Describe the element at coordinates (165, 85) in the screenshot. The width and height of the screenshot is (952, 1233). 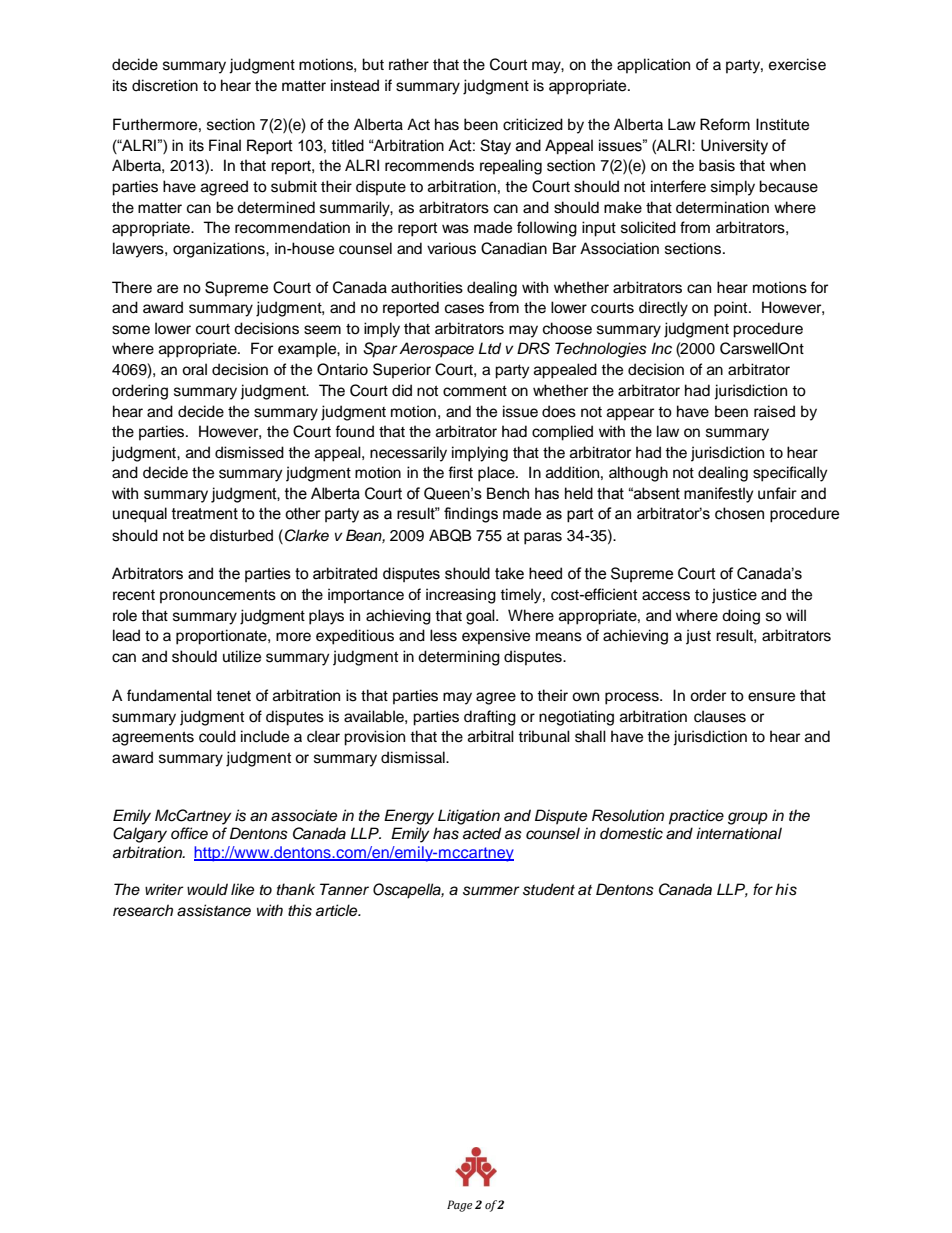
I see `discretion` at that location.
